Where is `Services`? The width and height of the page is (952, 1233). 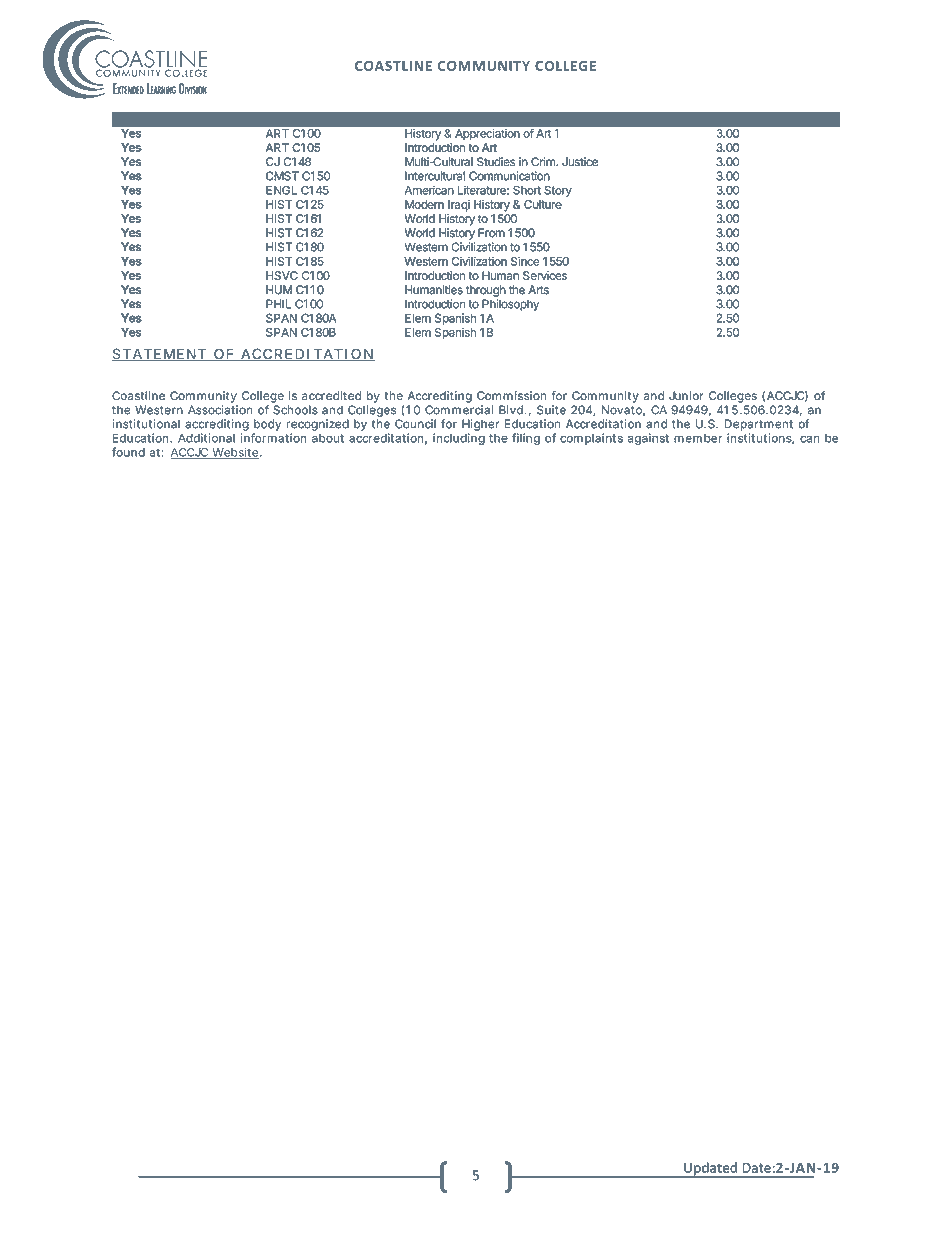 Services is located at coordinates (545, 275).
